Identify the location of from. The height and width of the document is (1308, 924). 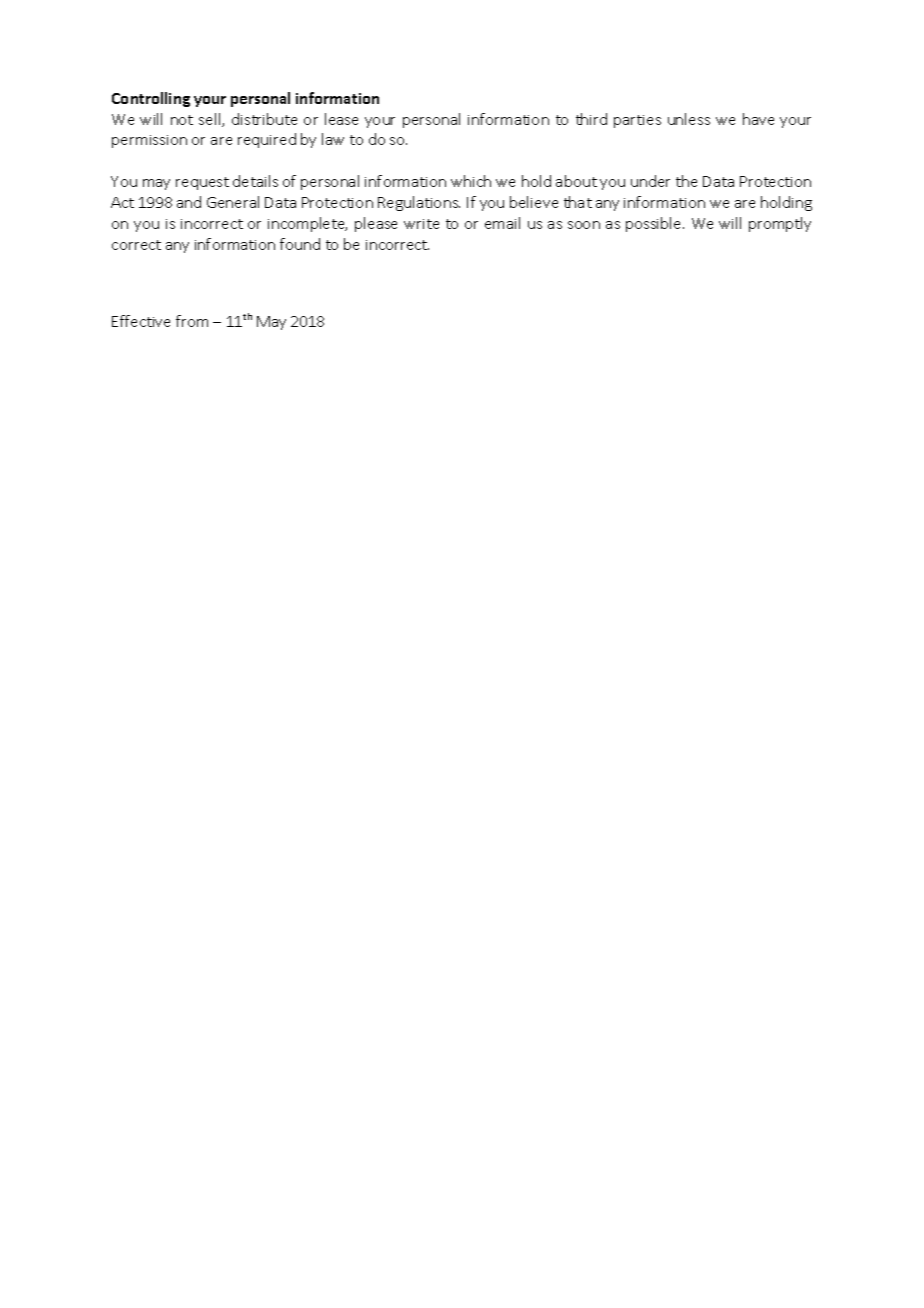
(192, 321).
